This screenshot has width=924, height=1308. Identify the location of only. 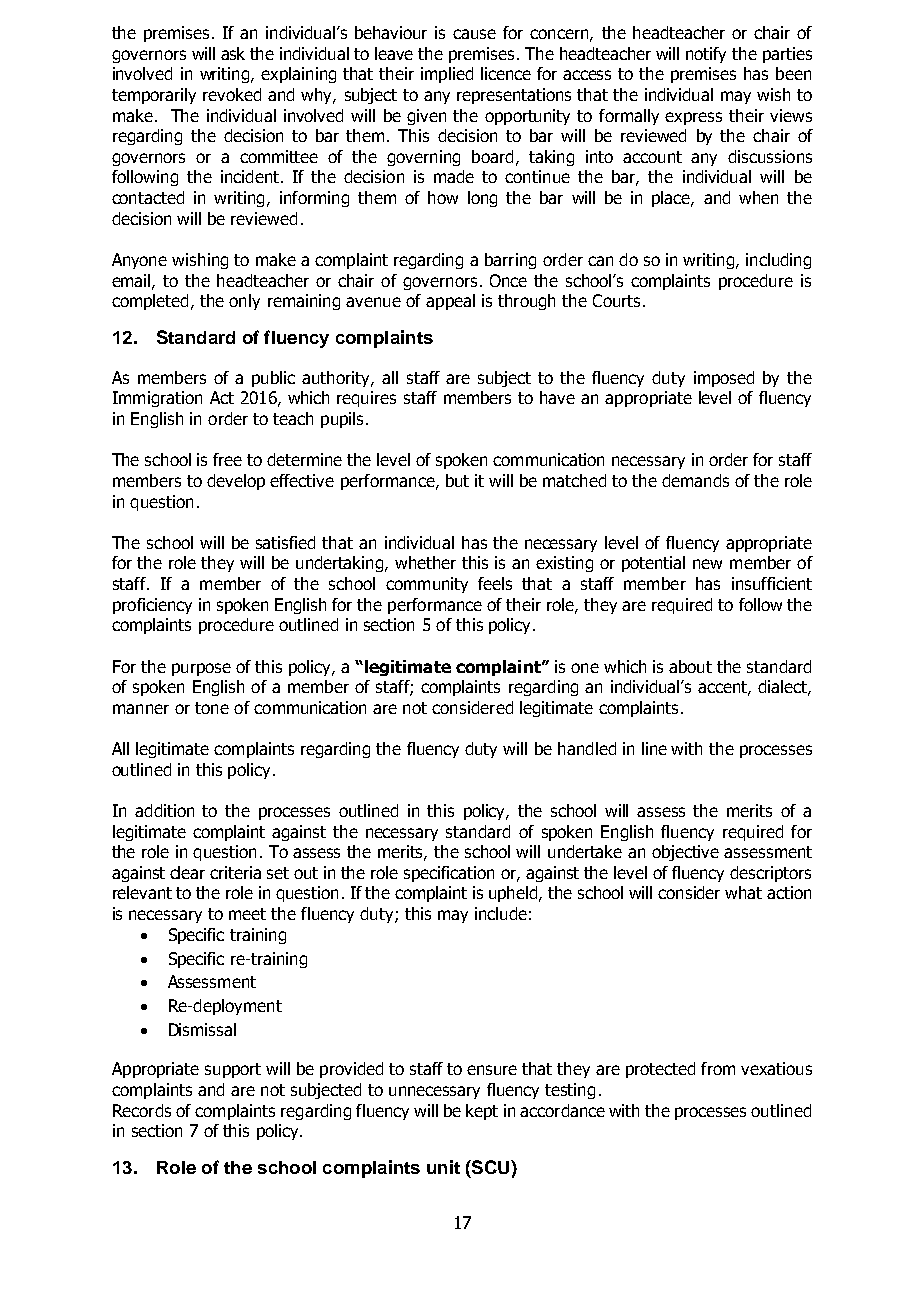
(244, 302).
